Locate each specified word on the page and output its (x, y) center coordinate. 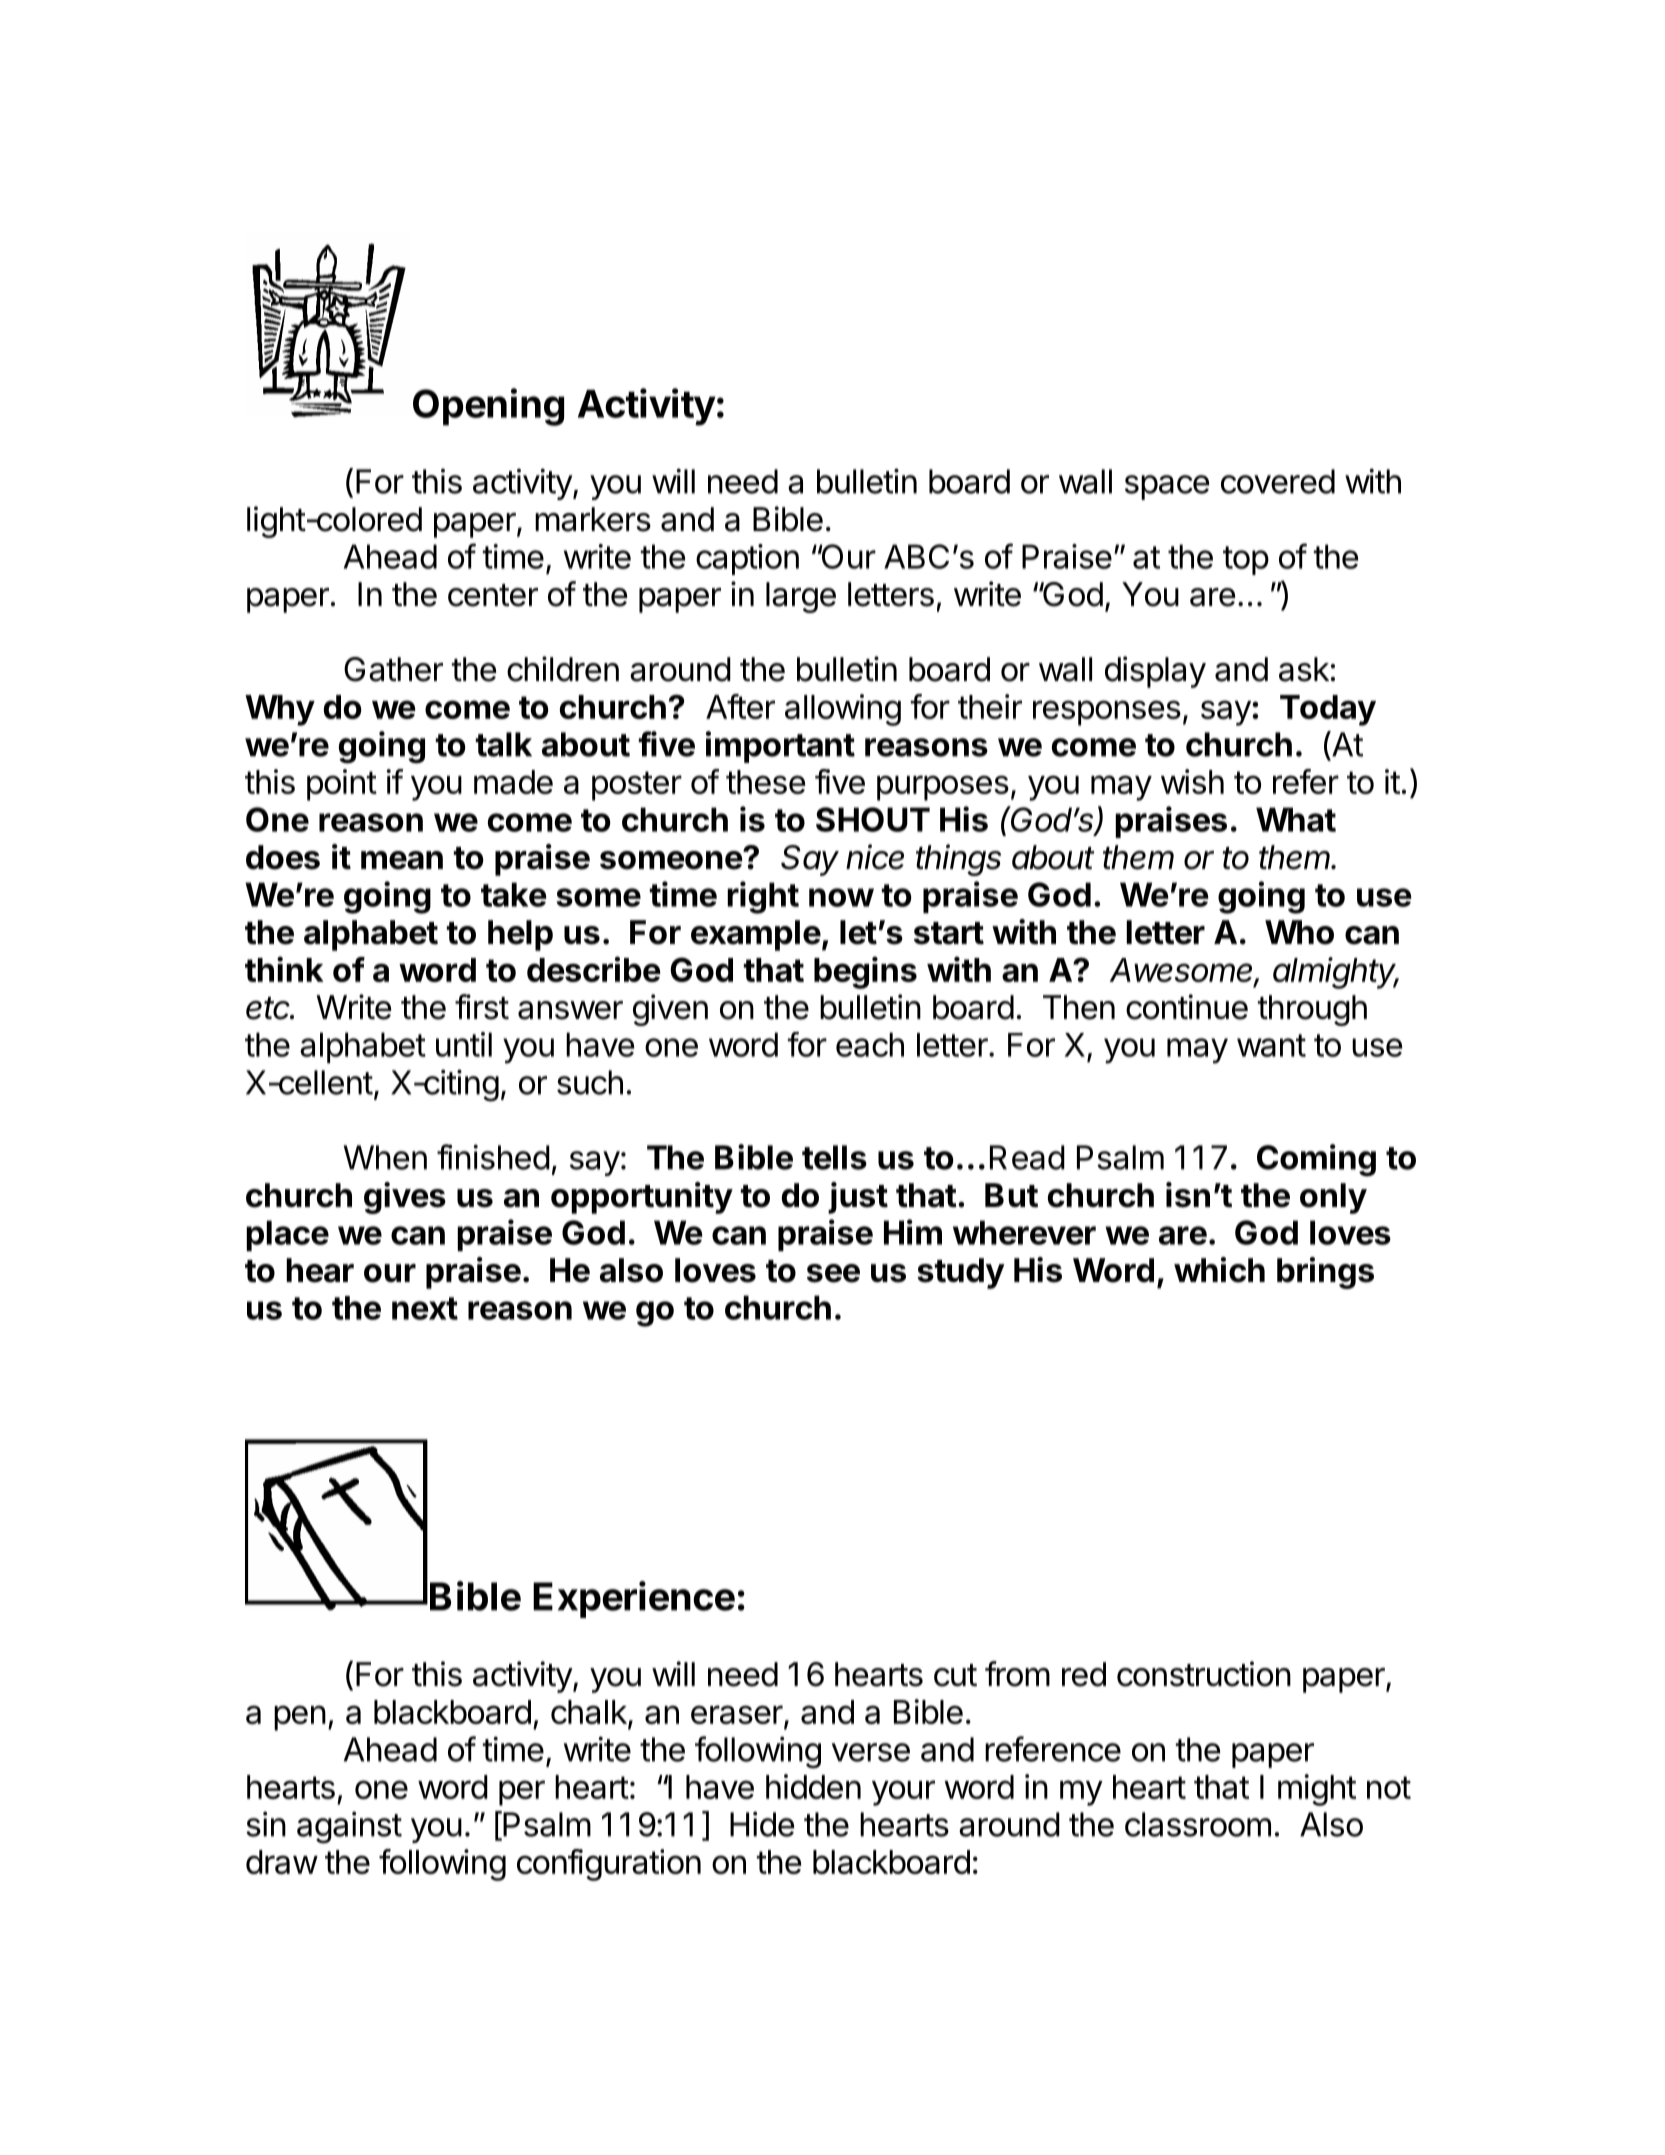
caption (747, 559)
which (1219, 1270)
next (425, 1308)
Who (1299, 932)
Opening (488, 407)
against (349, 1827)
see (833, 1273)
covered (1278, 481)
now (841, 897)
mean (402, 860)
